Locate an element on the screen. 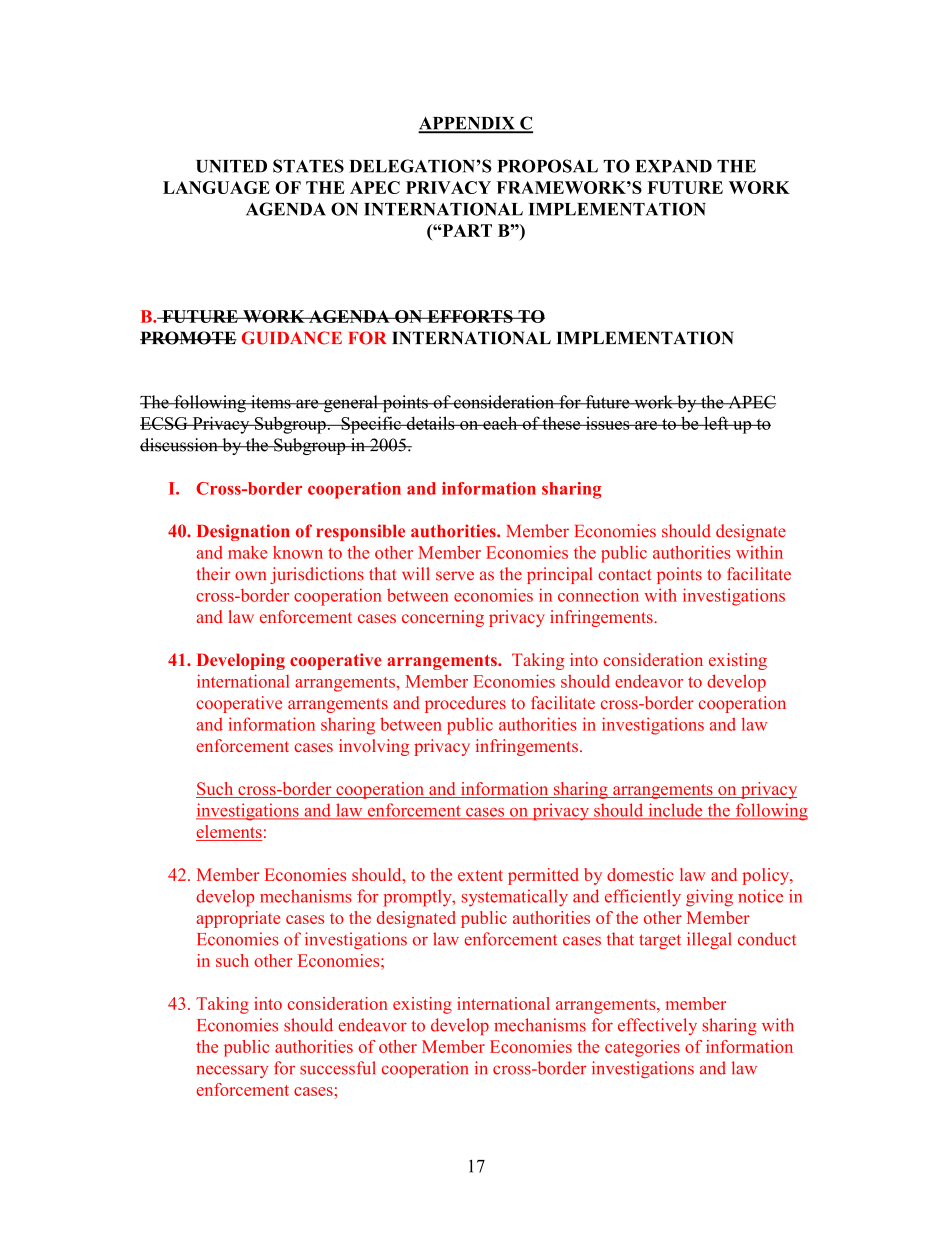 This screenshot has width=952, height=1233. LANGUAGE is located at coordinates (216, 187).
